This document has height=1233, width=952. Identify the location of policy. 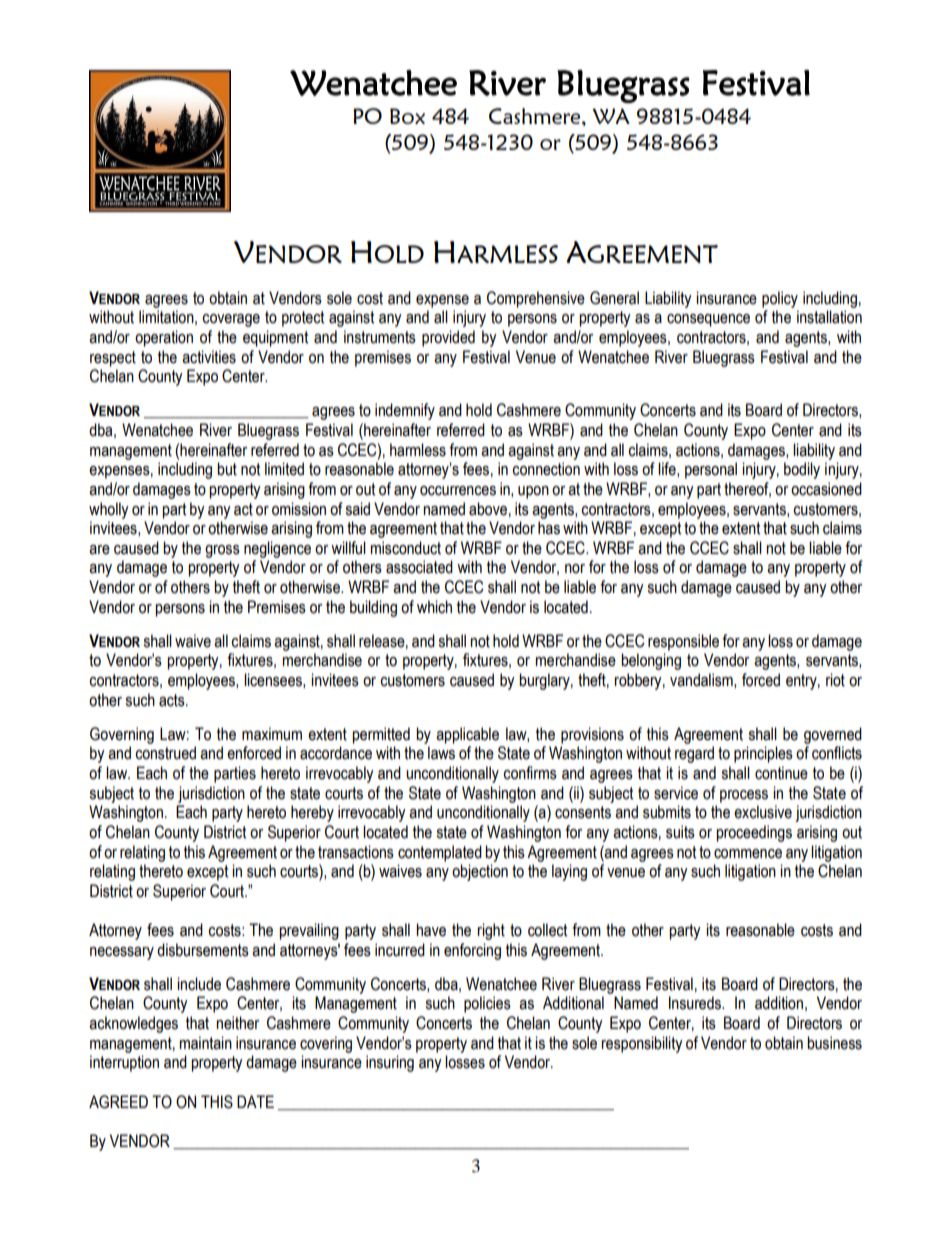
(780, 299).
